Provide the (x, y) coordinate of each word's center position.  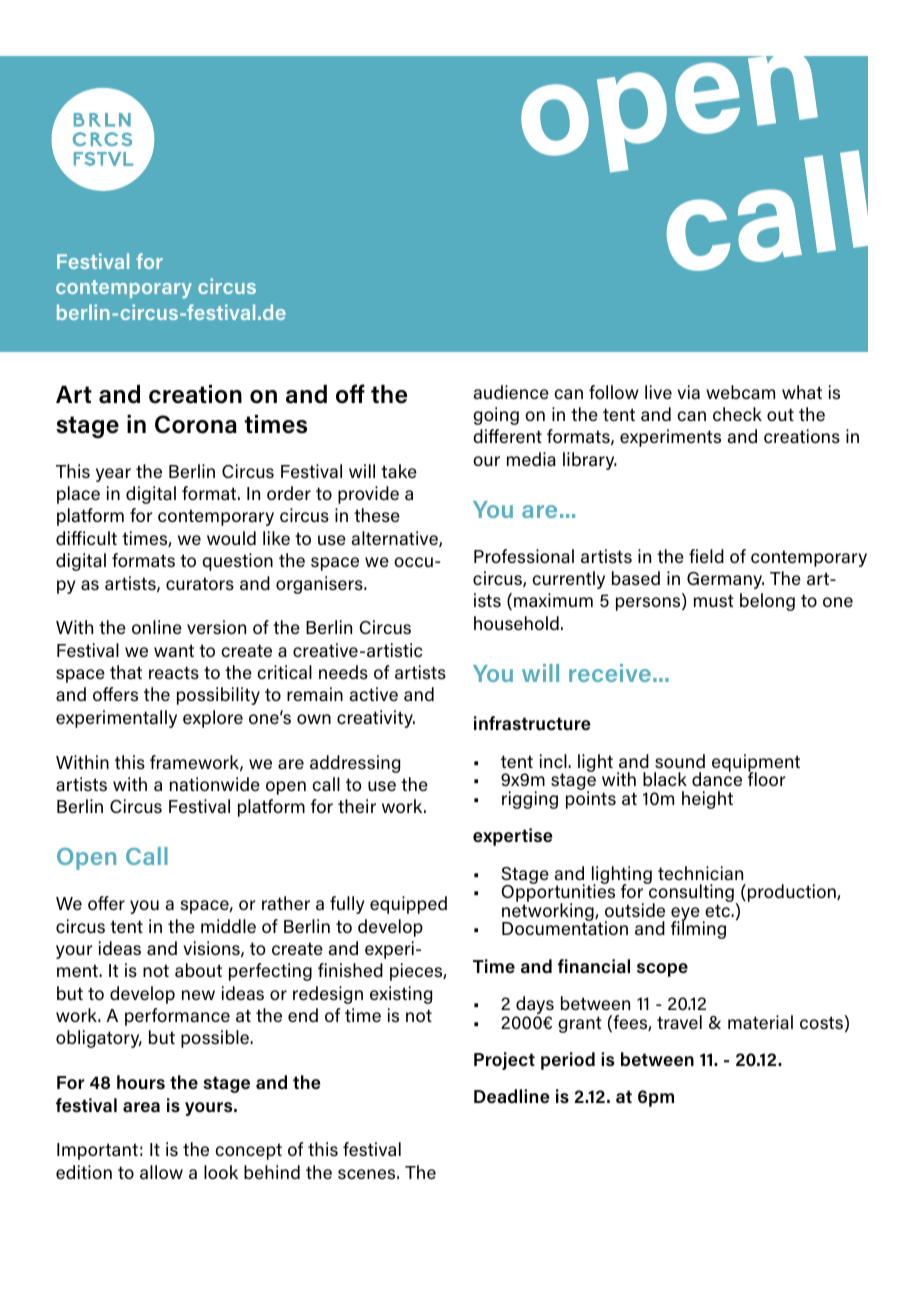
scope (662, 970)
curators (200, 584)
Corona (196, 424)
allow (161, 1172)
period (568, 1061)
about (198, 970)
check (737, 414)
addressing (355, 764)
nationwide (215, 784)
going (496, 416)
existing (401, 995)
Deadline (512, 1096)
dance (717, 779)
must (714, 600)
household (516, 623)
